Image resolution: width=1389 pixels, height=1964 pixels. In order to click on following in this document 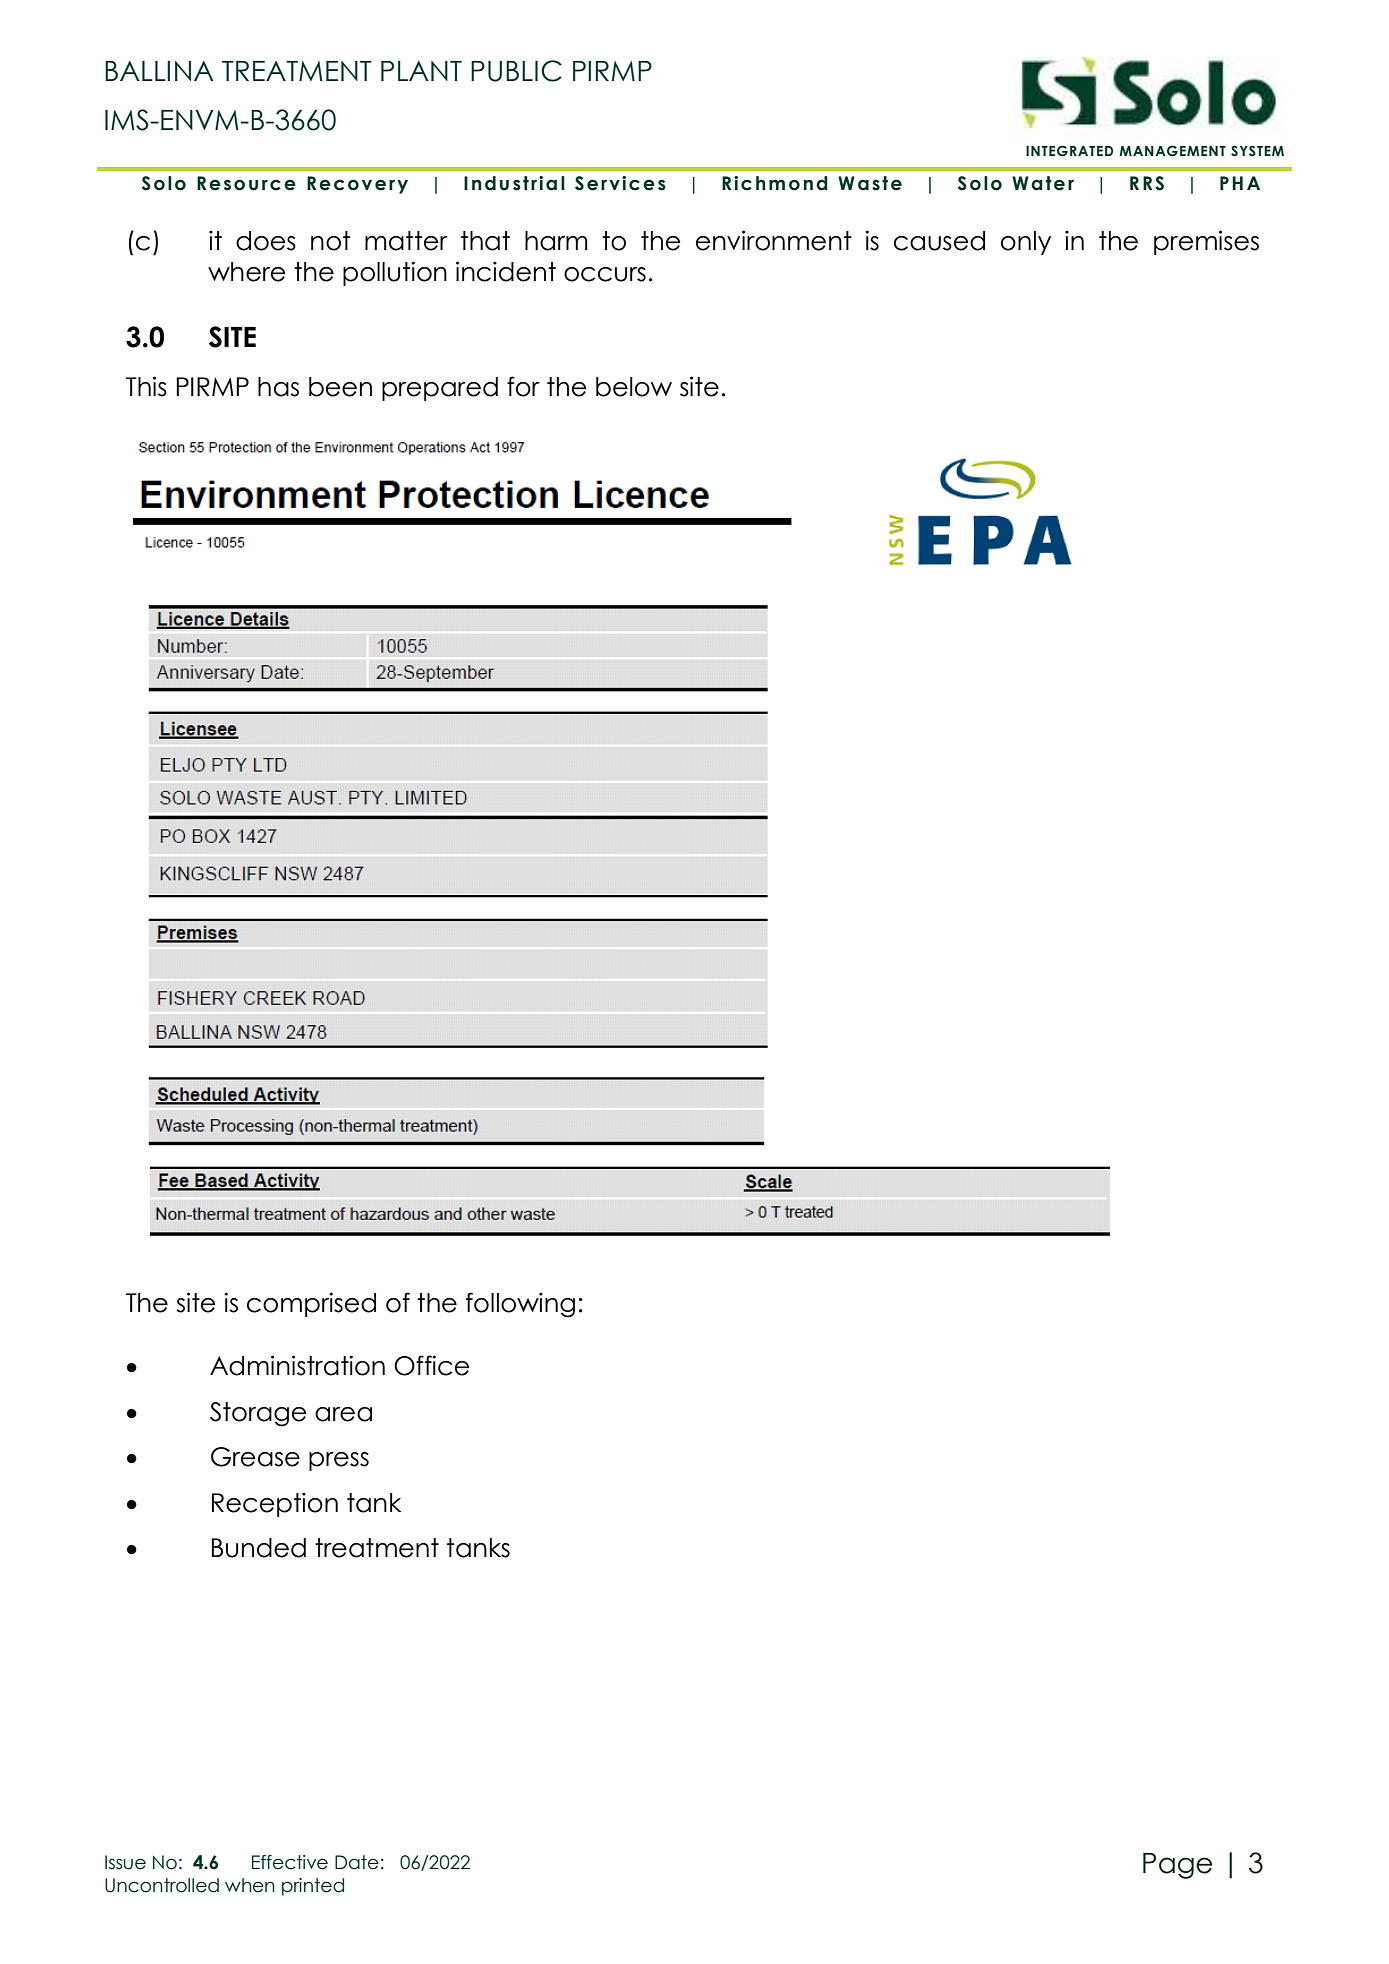, I will do `click(520, 1305)`.
